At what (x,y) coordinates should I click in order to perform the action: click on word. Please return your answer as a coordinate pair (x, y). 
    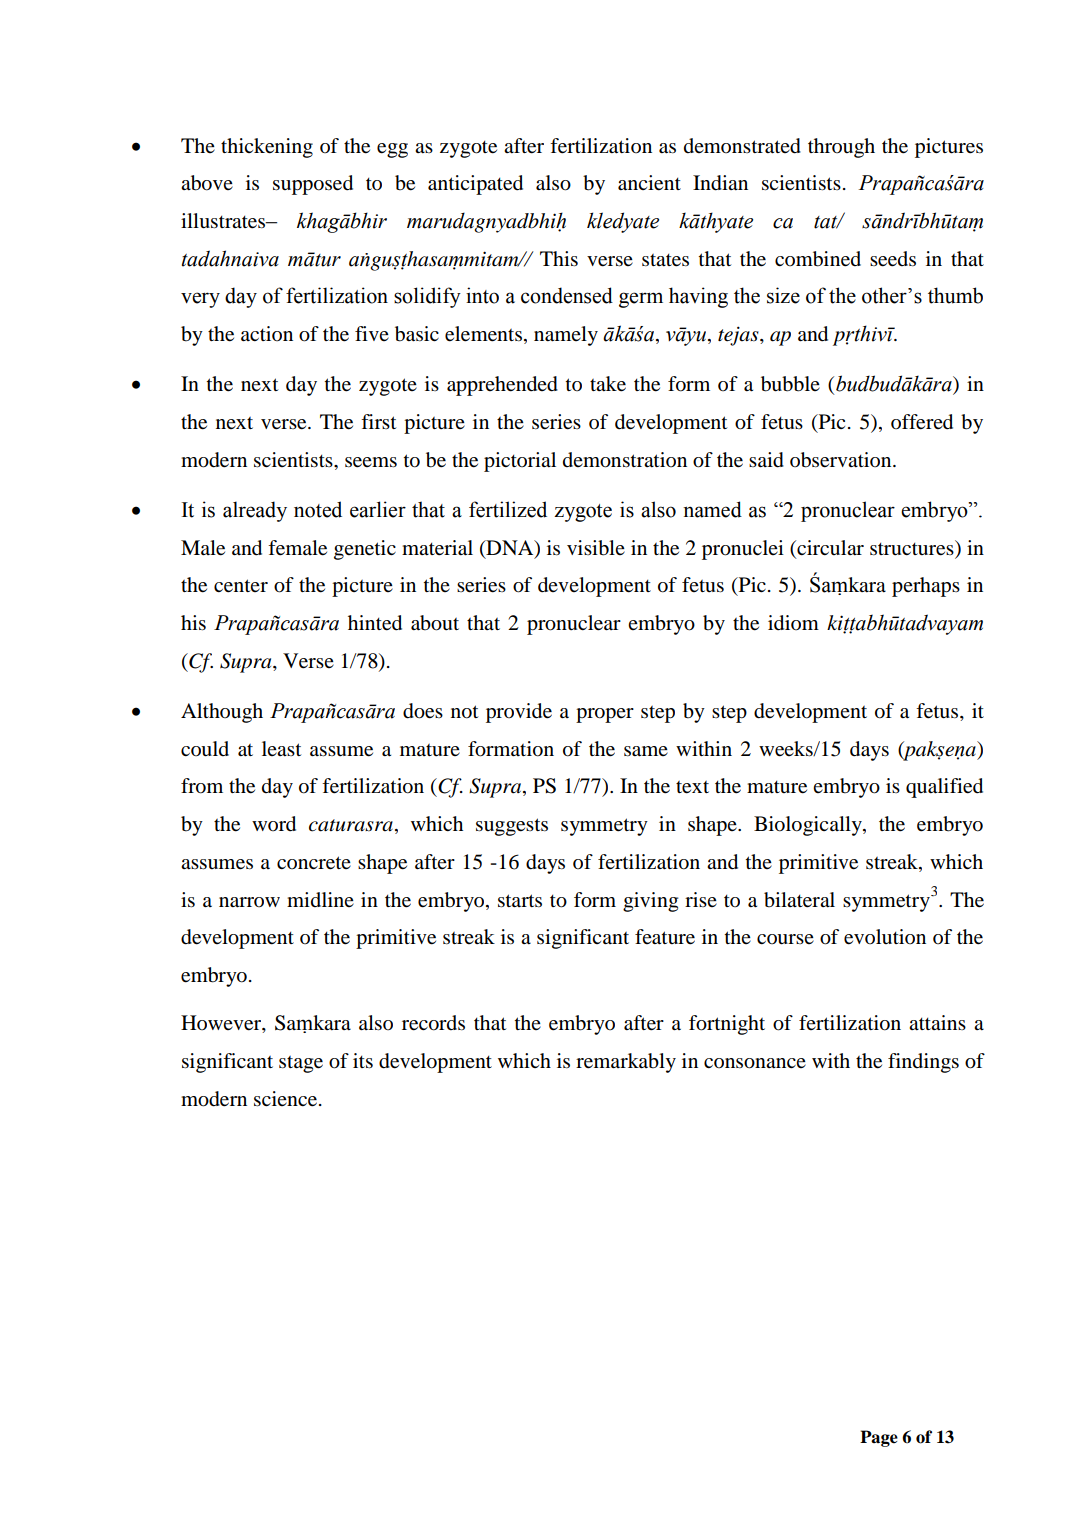
    Looking at the image, I should click on (274, 824).
